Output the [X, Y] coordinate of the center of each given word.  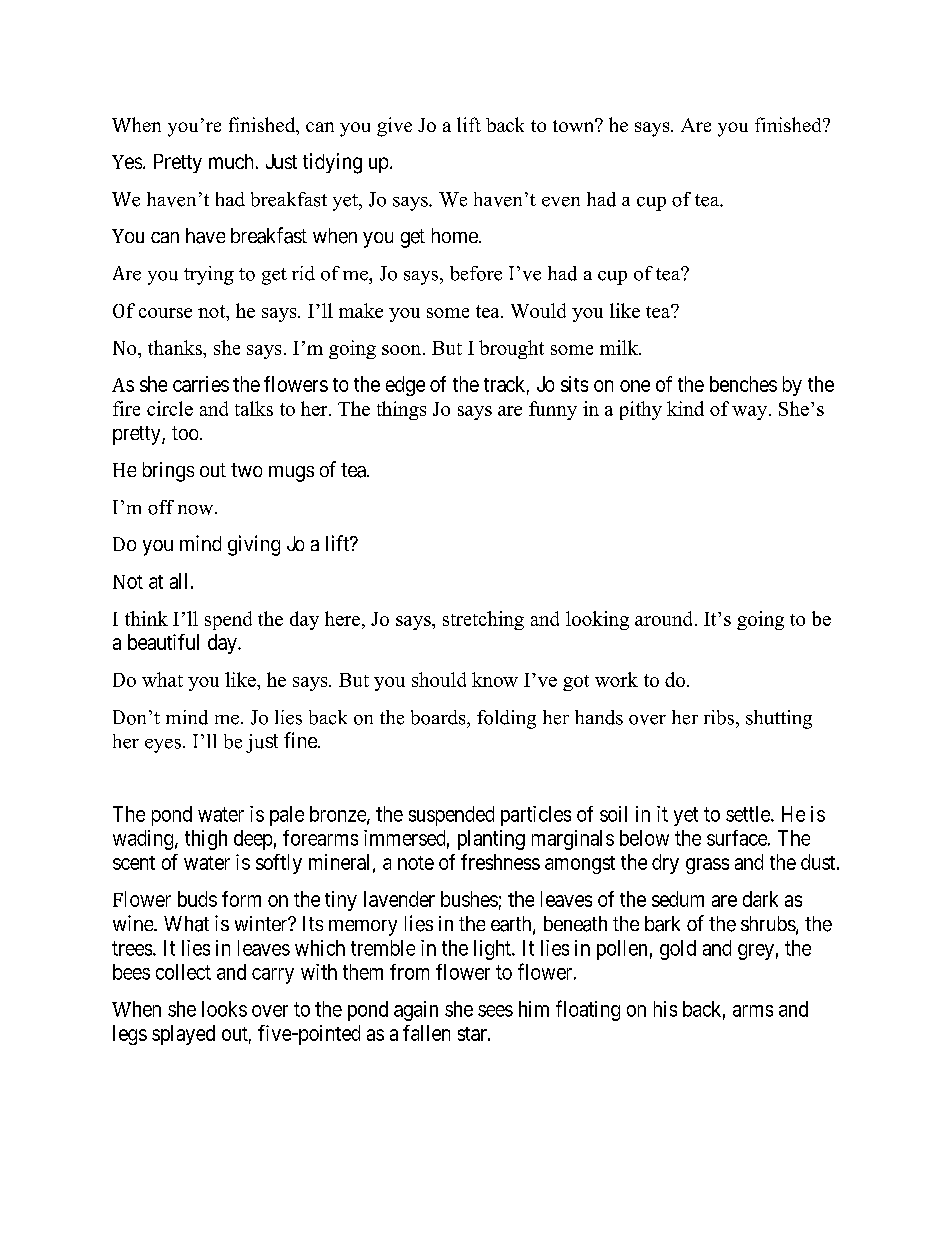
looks [224, 1009]
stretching [483, 620]
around [663, 618]
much [231, 161]
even [561, 202]
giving [254, 545]
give [394, 127]
